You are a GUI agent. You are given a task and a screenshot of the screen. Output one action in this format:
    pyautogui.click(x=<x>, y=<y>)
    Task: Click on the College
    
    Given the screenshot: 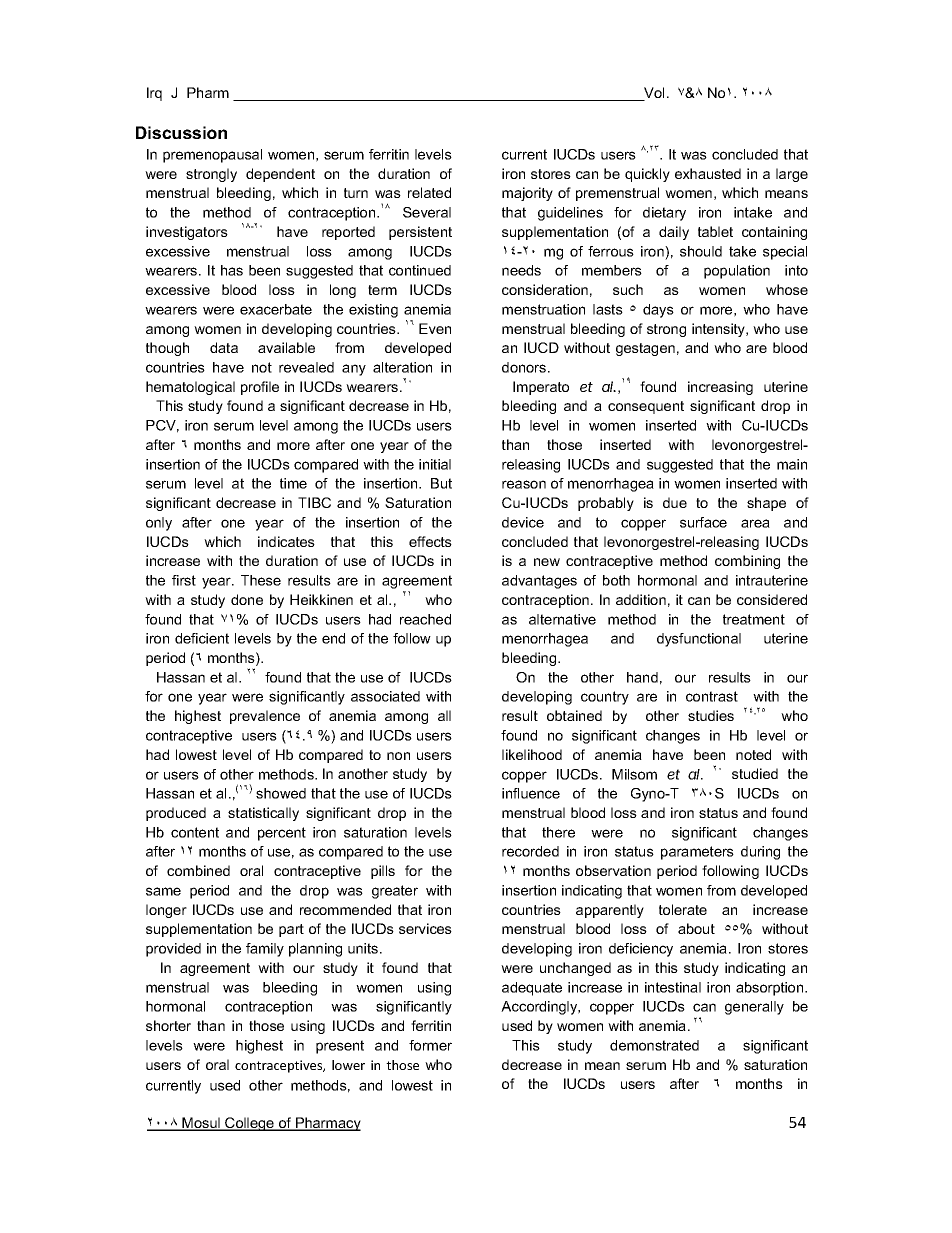 What is the action you would take?
    pyautogui.click(x=249, y=1124)
